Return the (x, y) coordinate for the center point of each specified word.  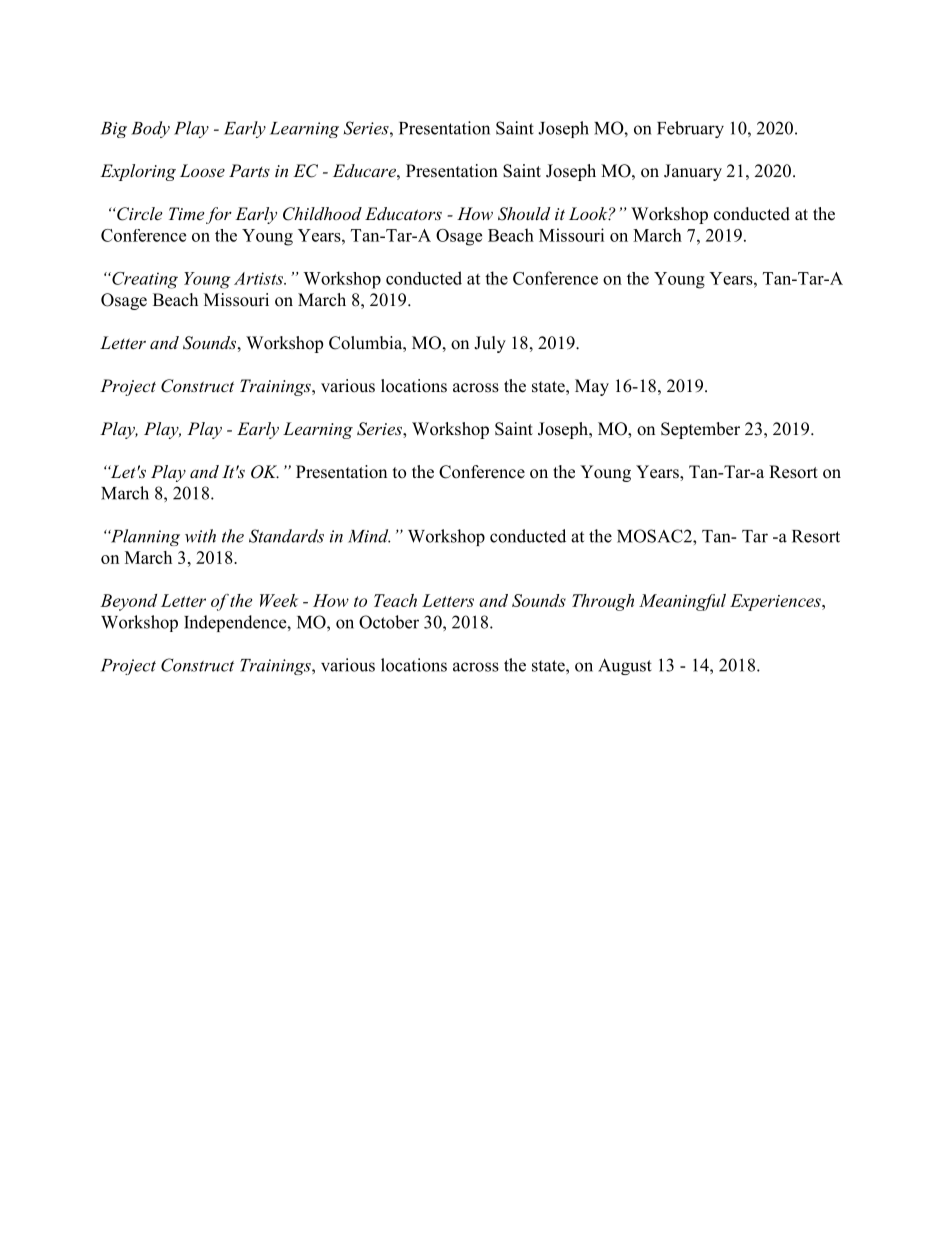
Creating (144, 280)
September (700, 430)
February (690, 129)
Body (150, 129)
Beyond (128, 602)
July (490, 344)
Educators (403, 213)
